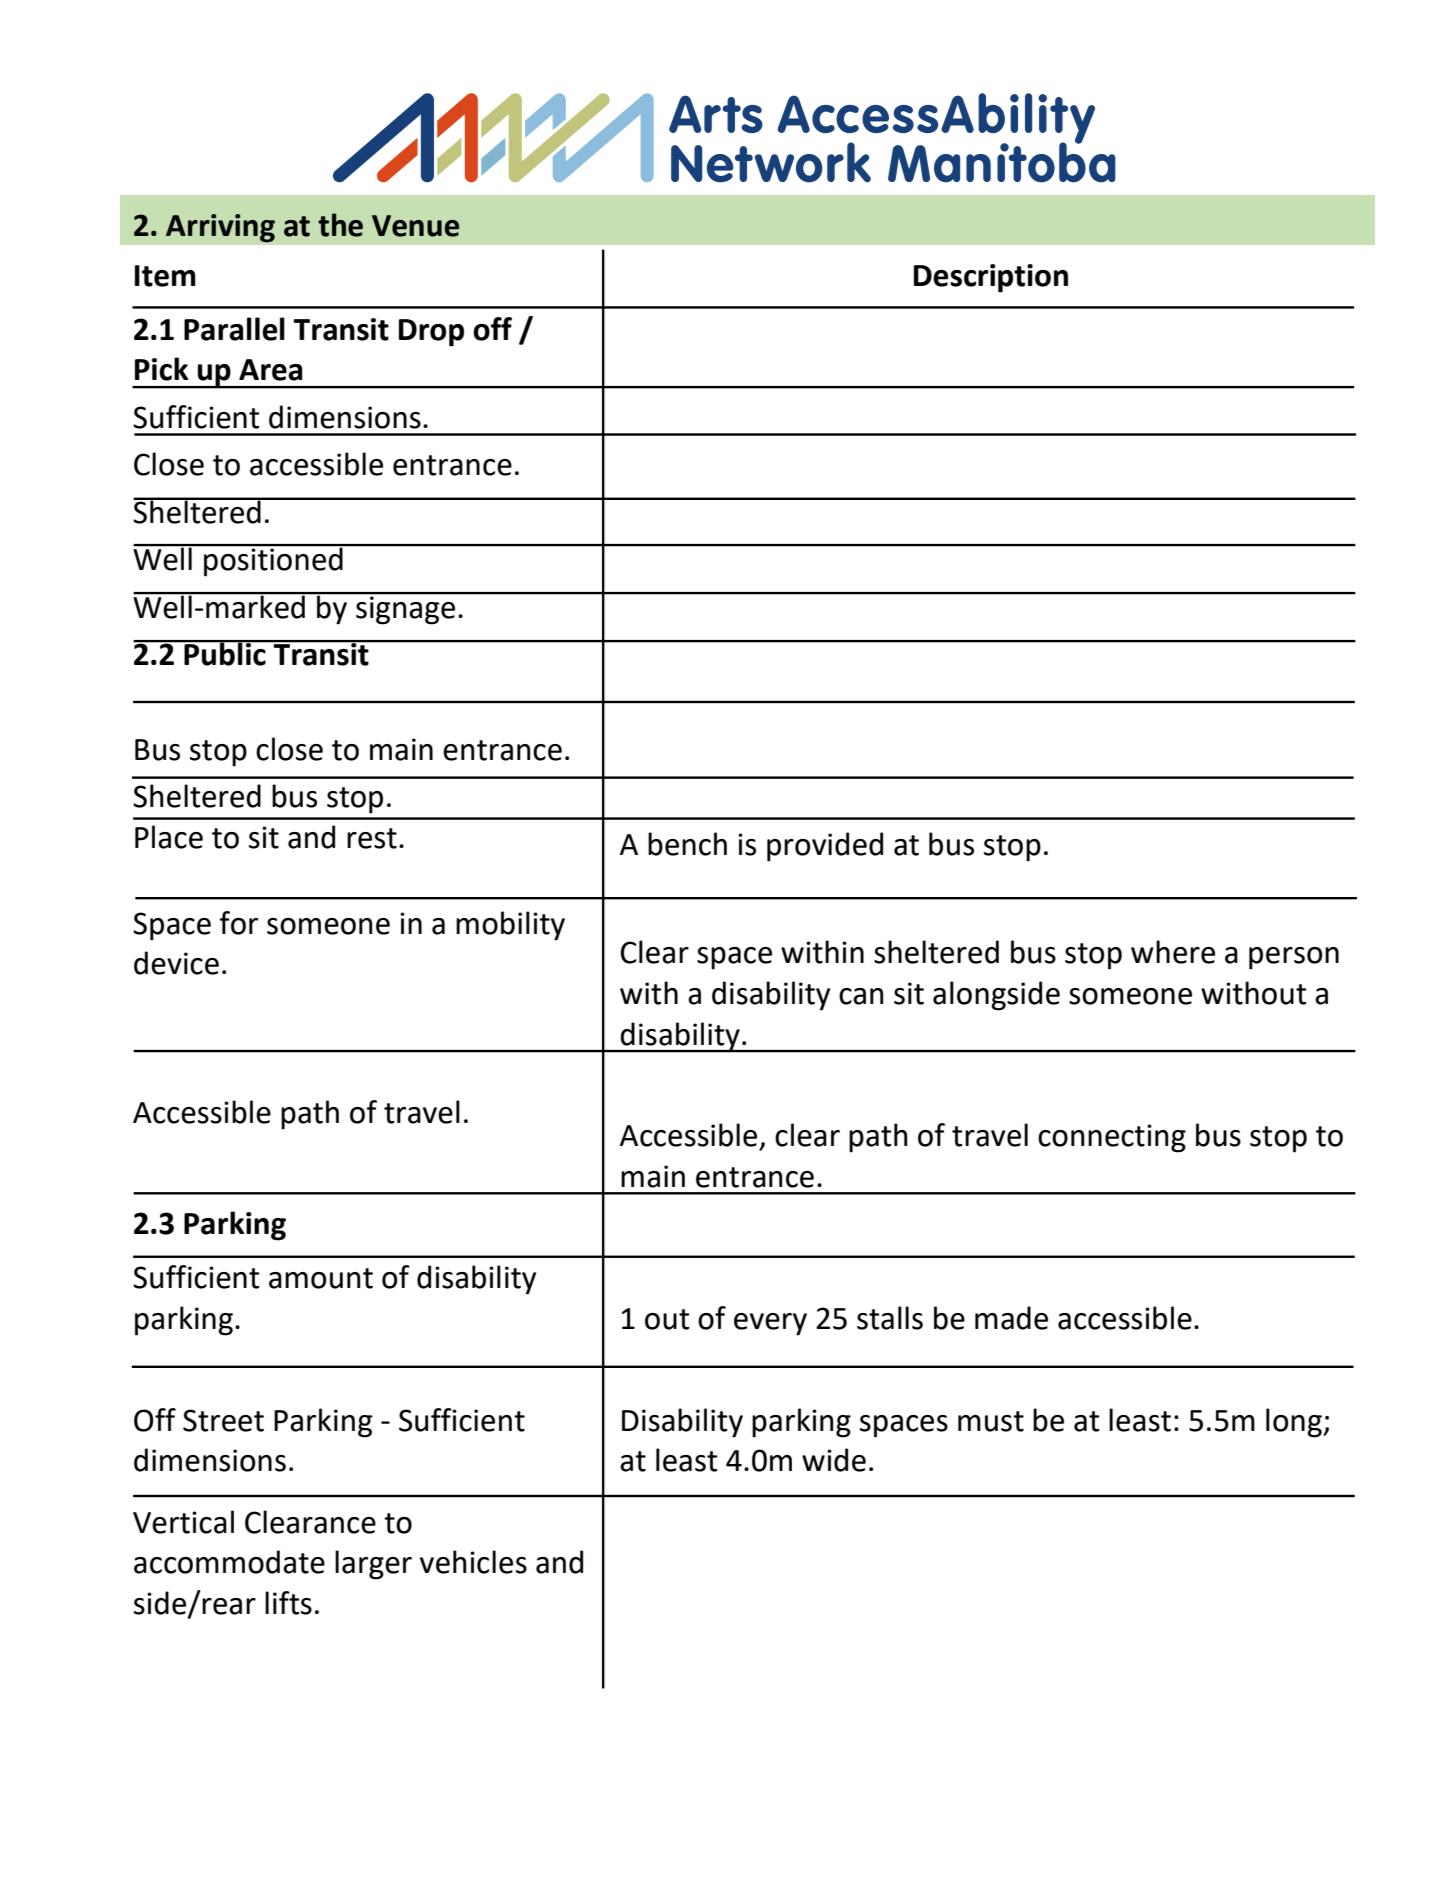 The height and width of the screenshot is (1878, 1451). Describe the element at coordinates (229, 1562) in the screenshot. I see `accommodate` at that location.
